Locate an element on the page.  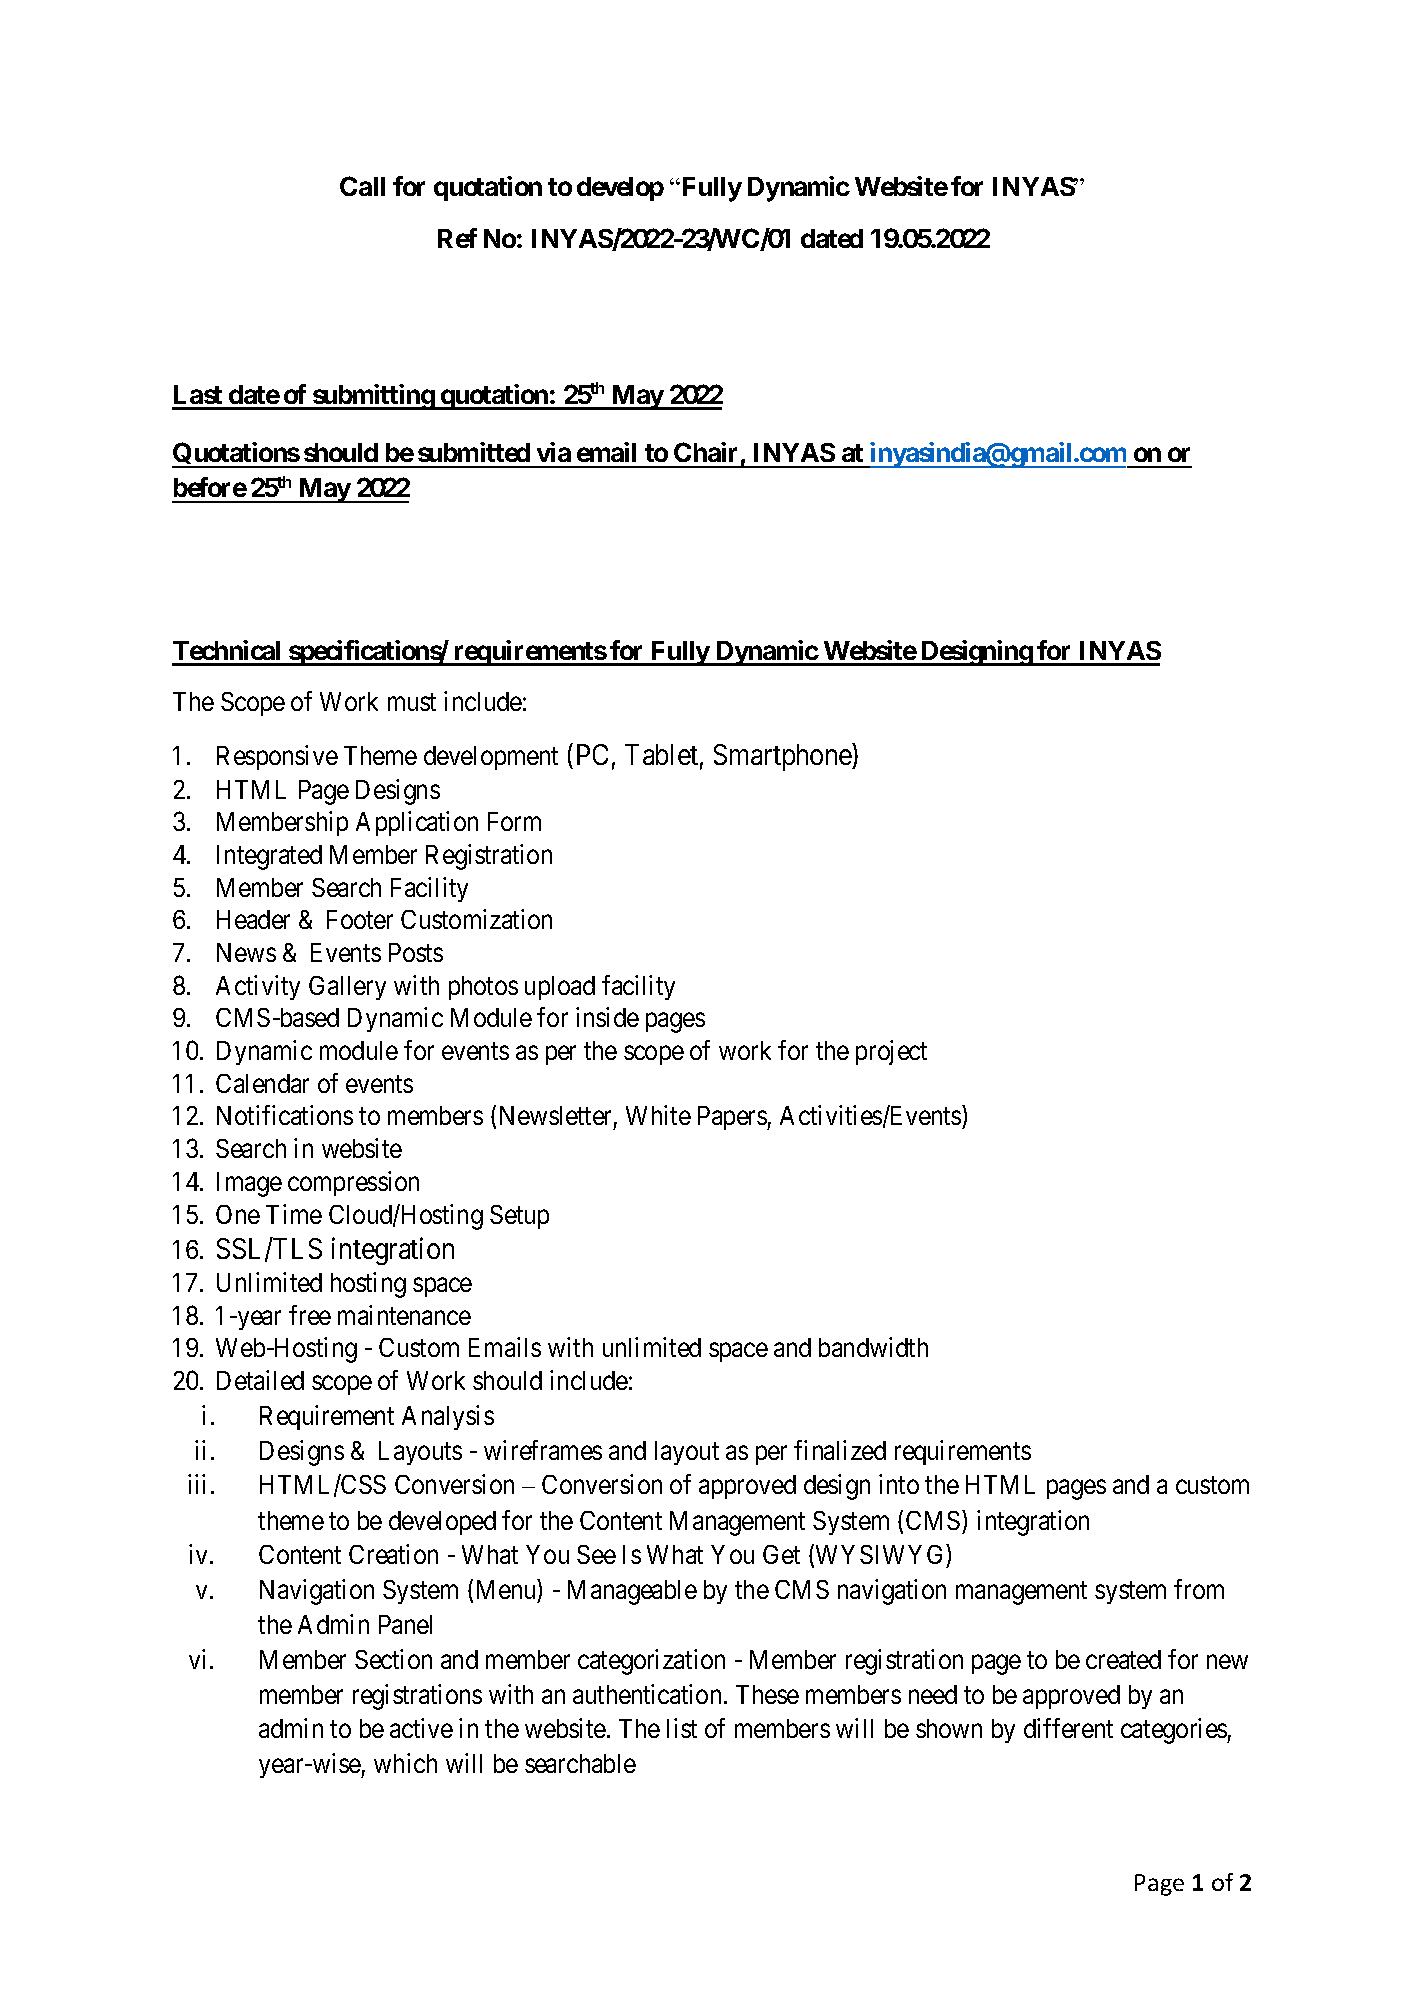
list is located at coordinates (682, 1728).
